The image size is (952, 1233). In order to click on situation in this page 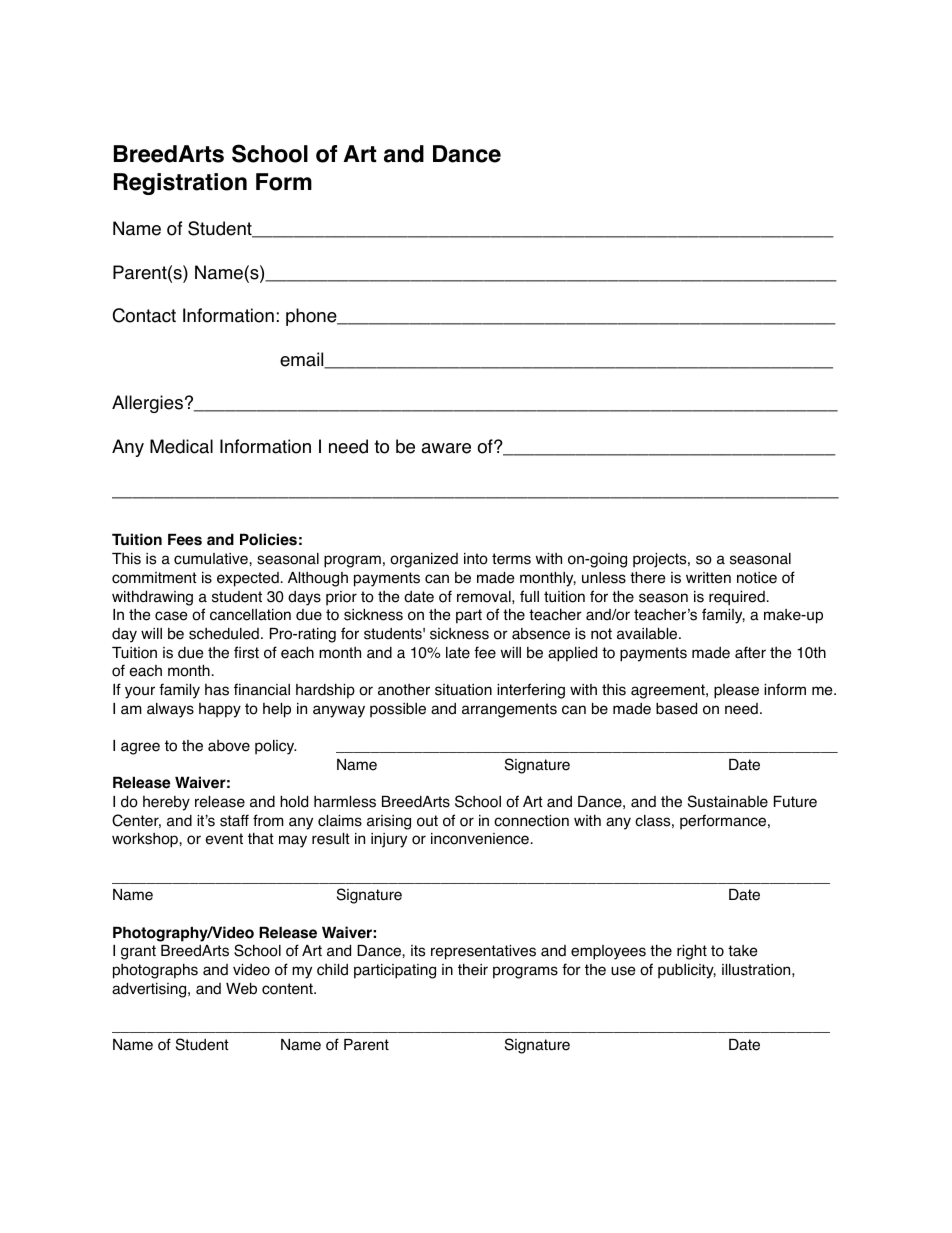, I will do `click(463, 690)`.
